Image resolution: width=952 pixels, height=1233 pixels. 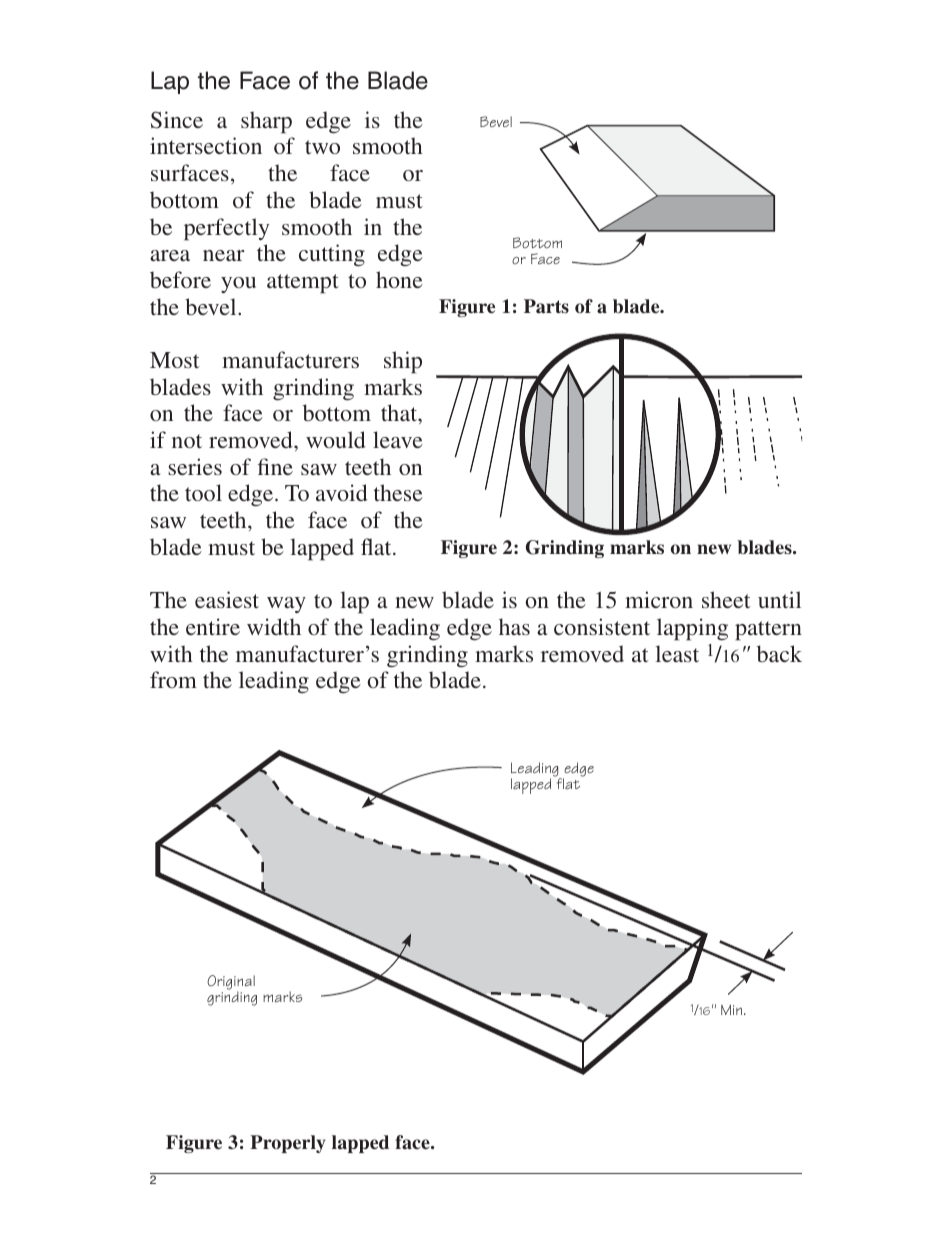 What do you see at coordinates (206, 145) in the screenshot?
I see `intersection` at bounding box center [206, 145].
